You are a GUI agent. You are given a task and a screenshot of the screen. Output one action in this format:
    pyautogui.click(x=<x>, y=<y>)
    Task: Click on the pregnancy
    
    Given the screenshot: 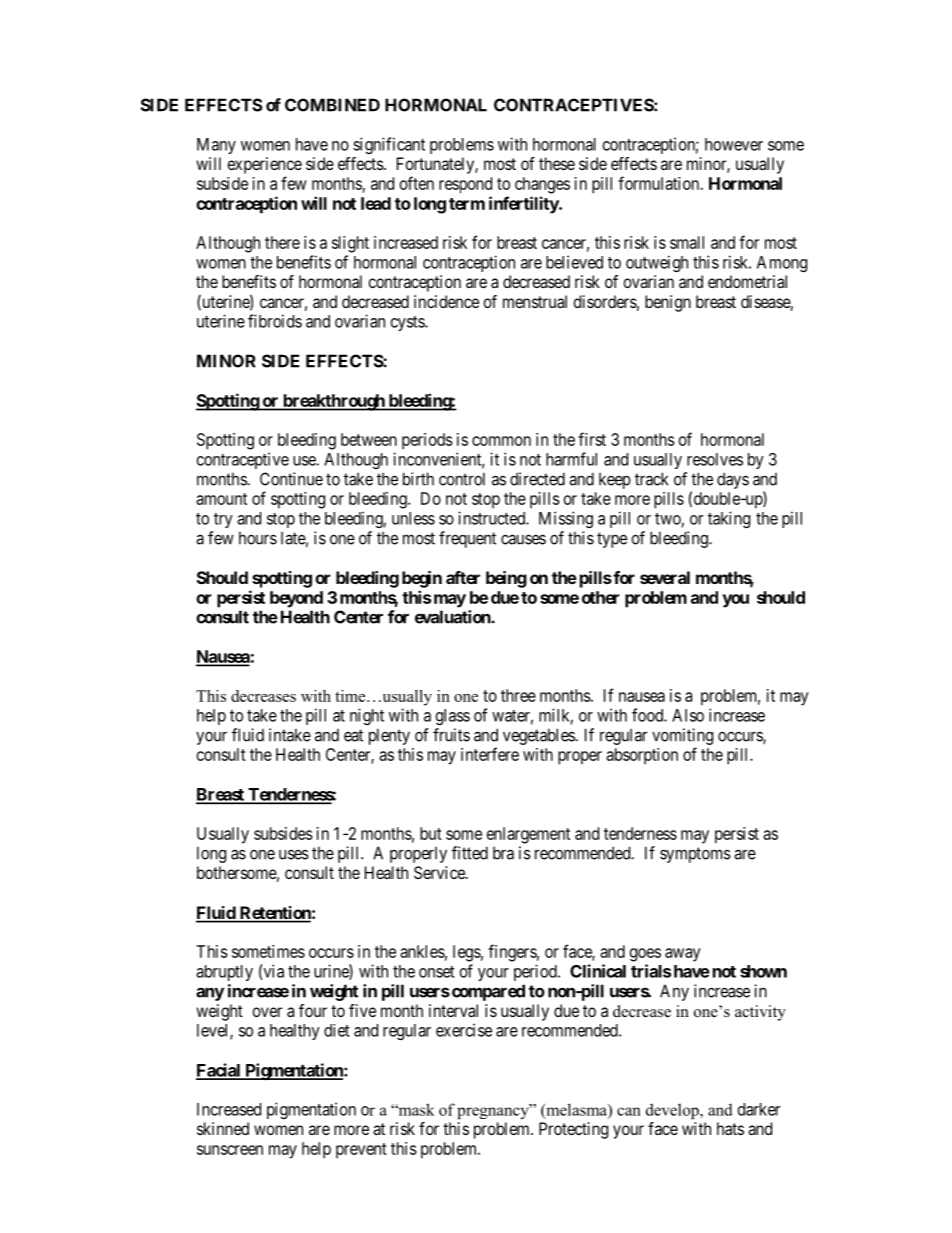 What is the action you would take?
    pyautogui.click(x=494, y=1112)
